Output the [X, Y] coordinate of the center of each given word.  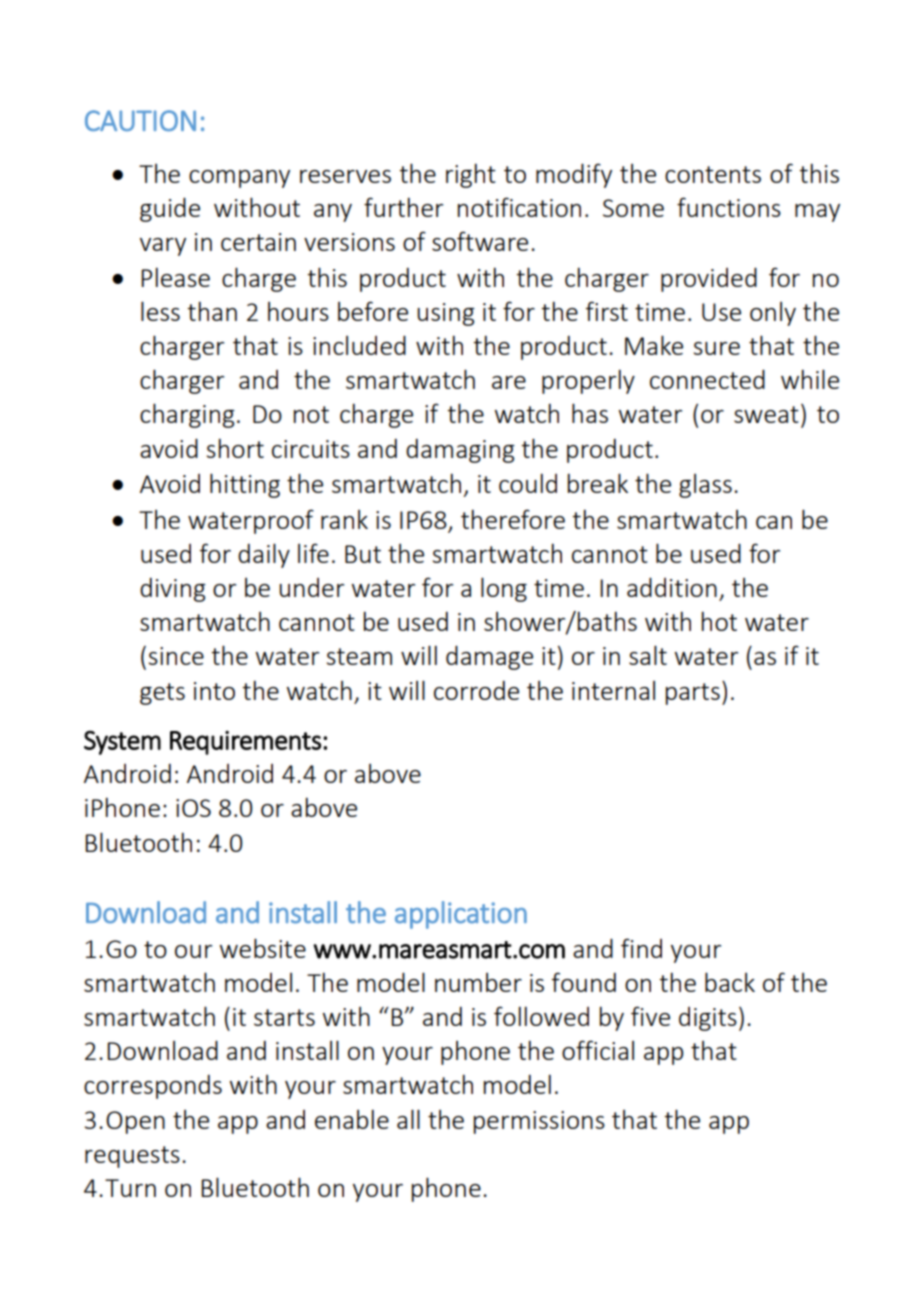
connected [707, 379]
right [471, 175]
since [176, 656]
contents [713, 174]
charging [187, 415]
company [239, 179]
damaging [460, 451]
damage [489, 657]
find [641, 948]
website [263, 948]
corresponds [153, 1087]
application [461, 915]
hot [719, 621]
